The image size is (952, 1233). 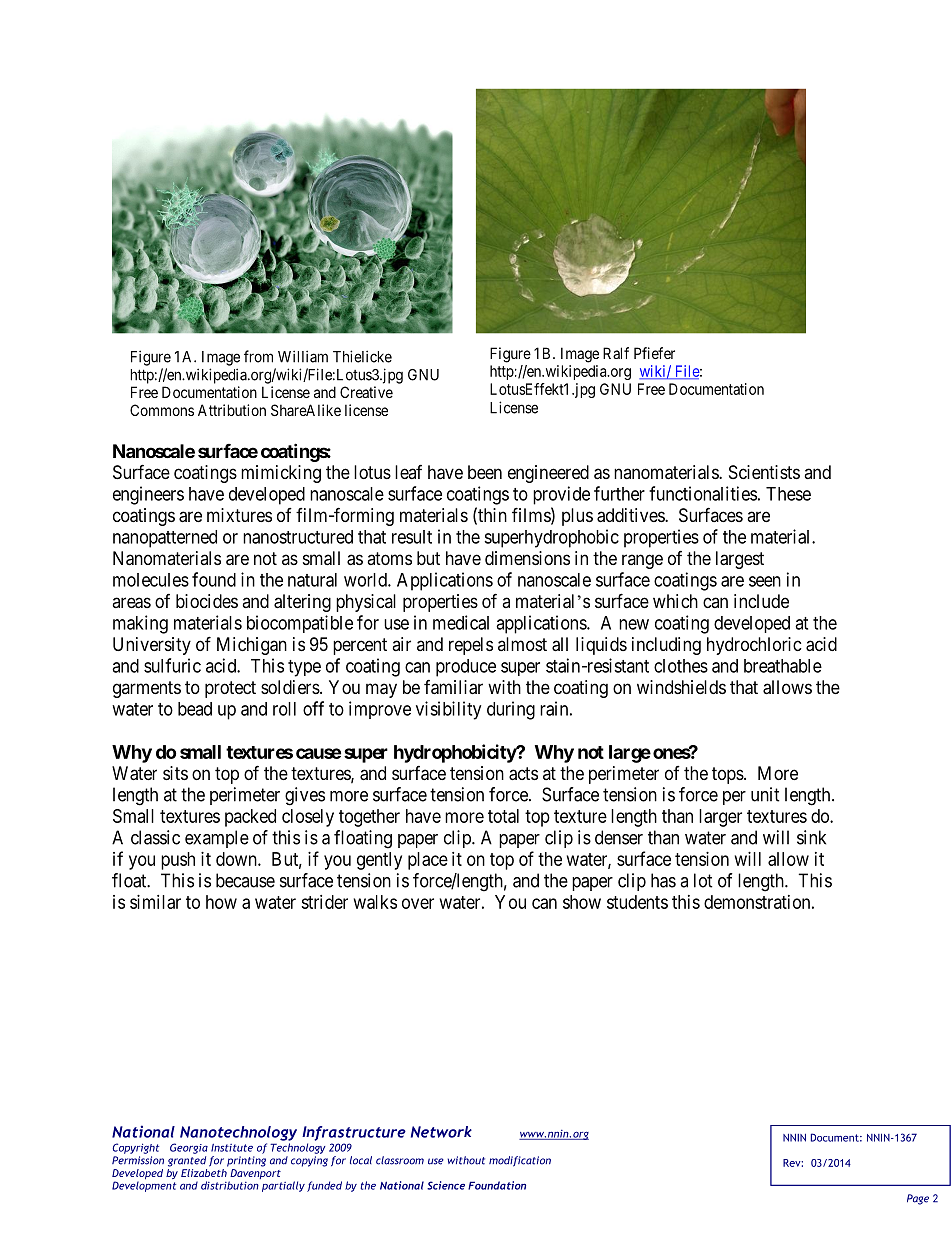 What do you see at coordinates (252, 646) in the screenshot?
I see `Michigan` at bounding box center [252, 646].
